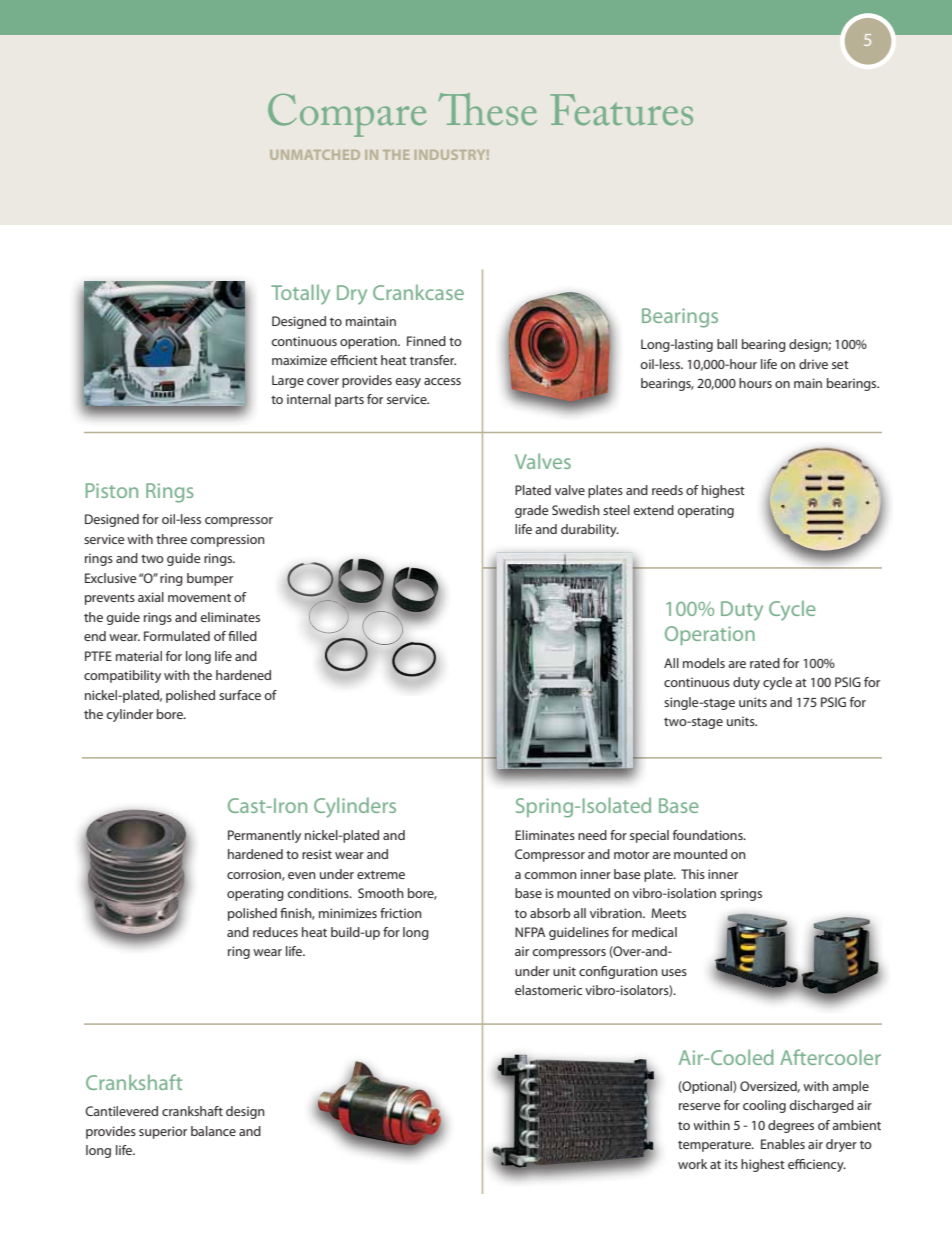 The width and height of the screenshot is (952, 1233). I want to click on grade, so click(532, 511).
